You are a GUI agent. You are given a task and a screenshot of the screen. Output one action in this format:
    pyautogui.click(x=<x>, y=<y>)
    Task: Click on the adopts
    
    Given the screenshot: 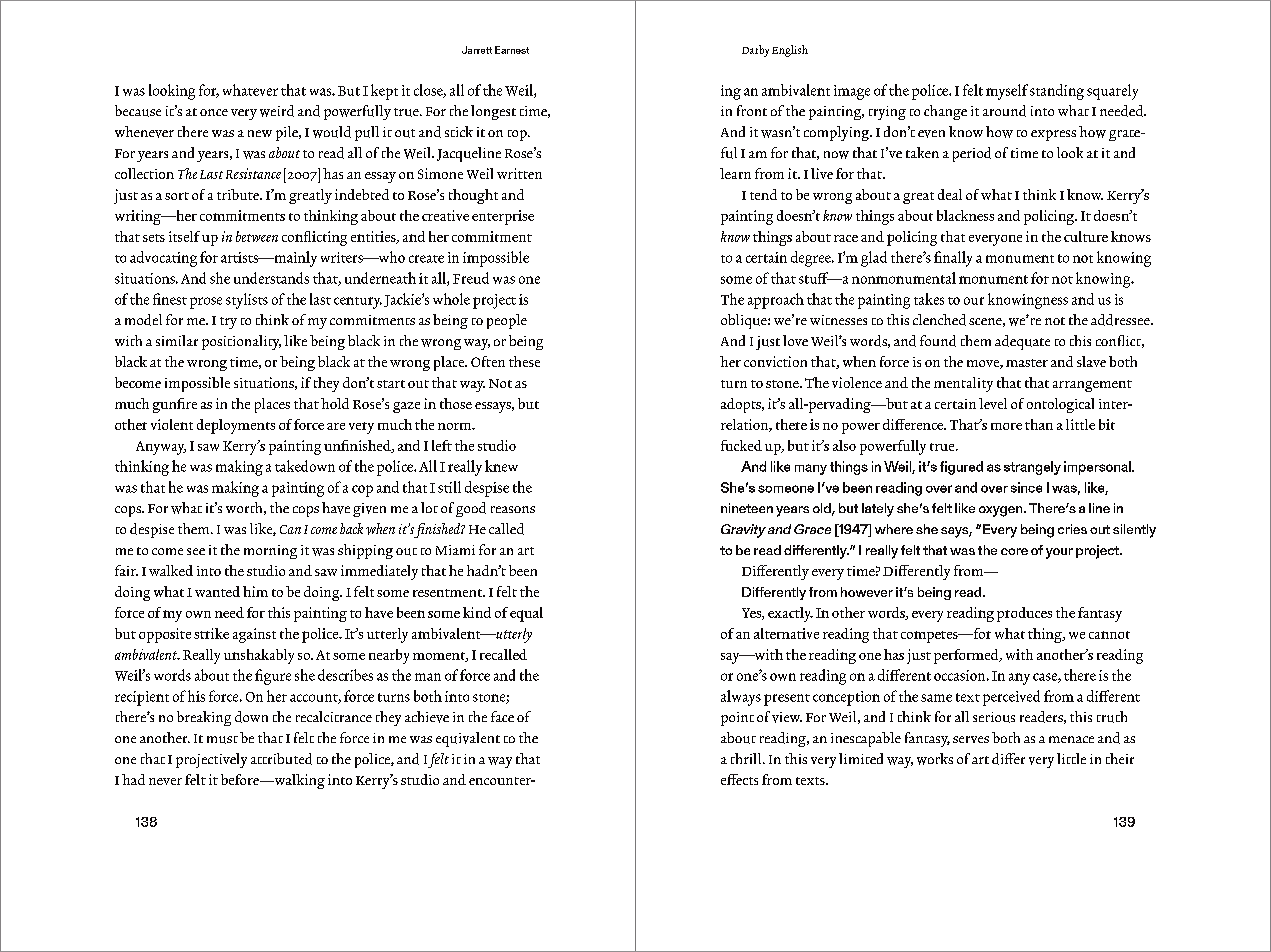 What is the action you would take?
    pyautogui.click(x=742, y=405)
